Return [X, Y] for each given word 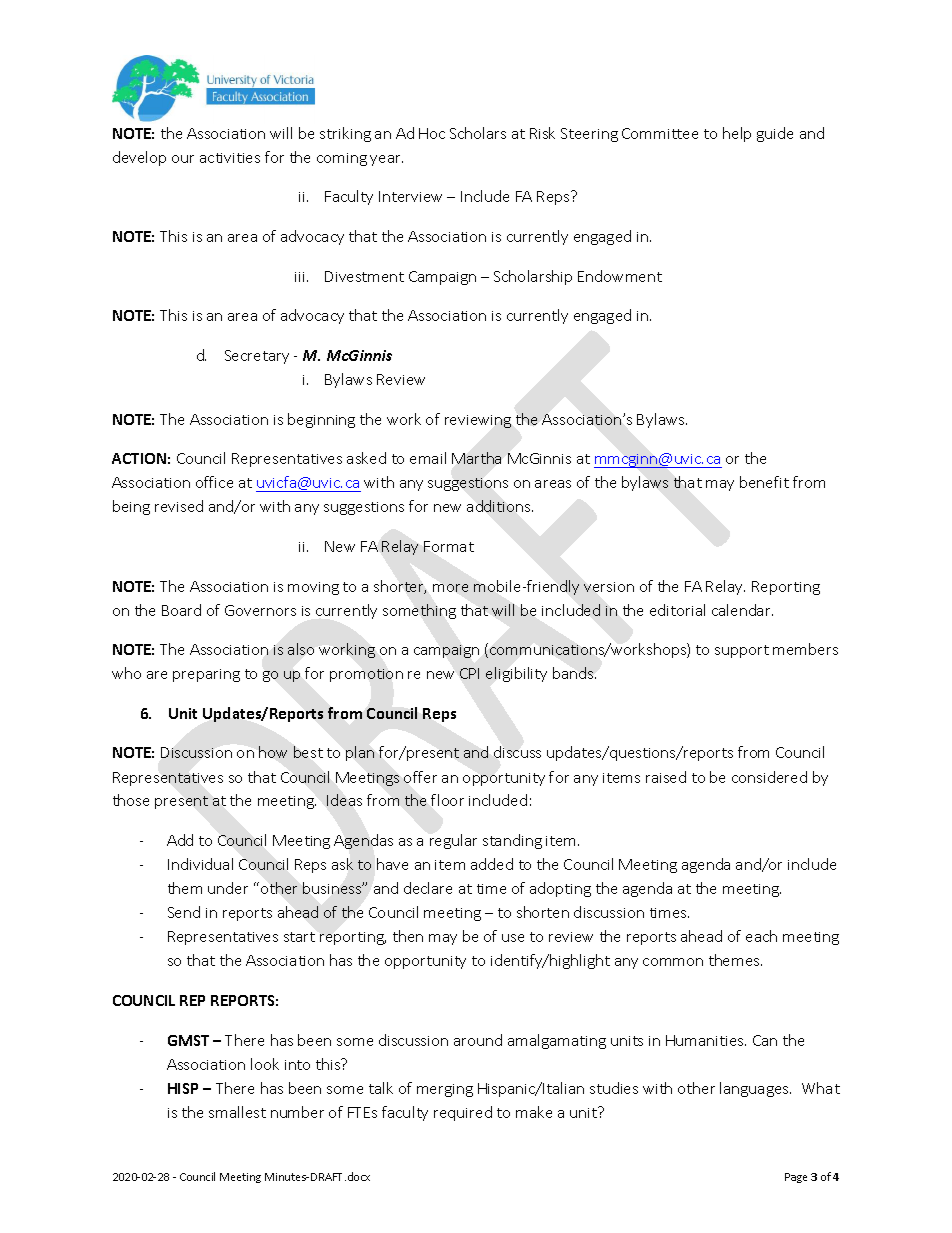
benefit [764, 482]
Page [796, 1178]
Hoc [432, 133]
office [214, 482]
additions [500, 506]
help [737, 134]
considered [769, 777]
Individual [200, 864]
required [463, 1113]
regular [453, 841]
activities [230, 158]
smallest [237, 1112]
